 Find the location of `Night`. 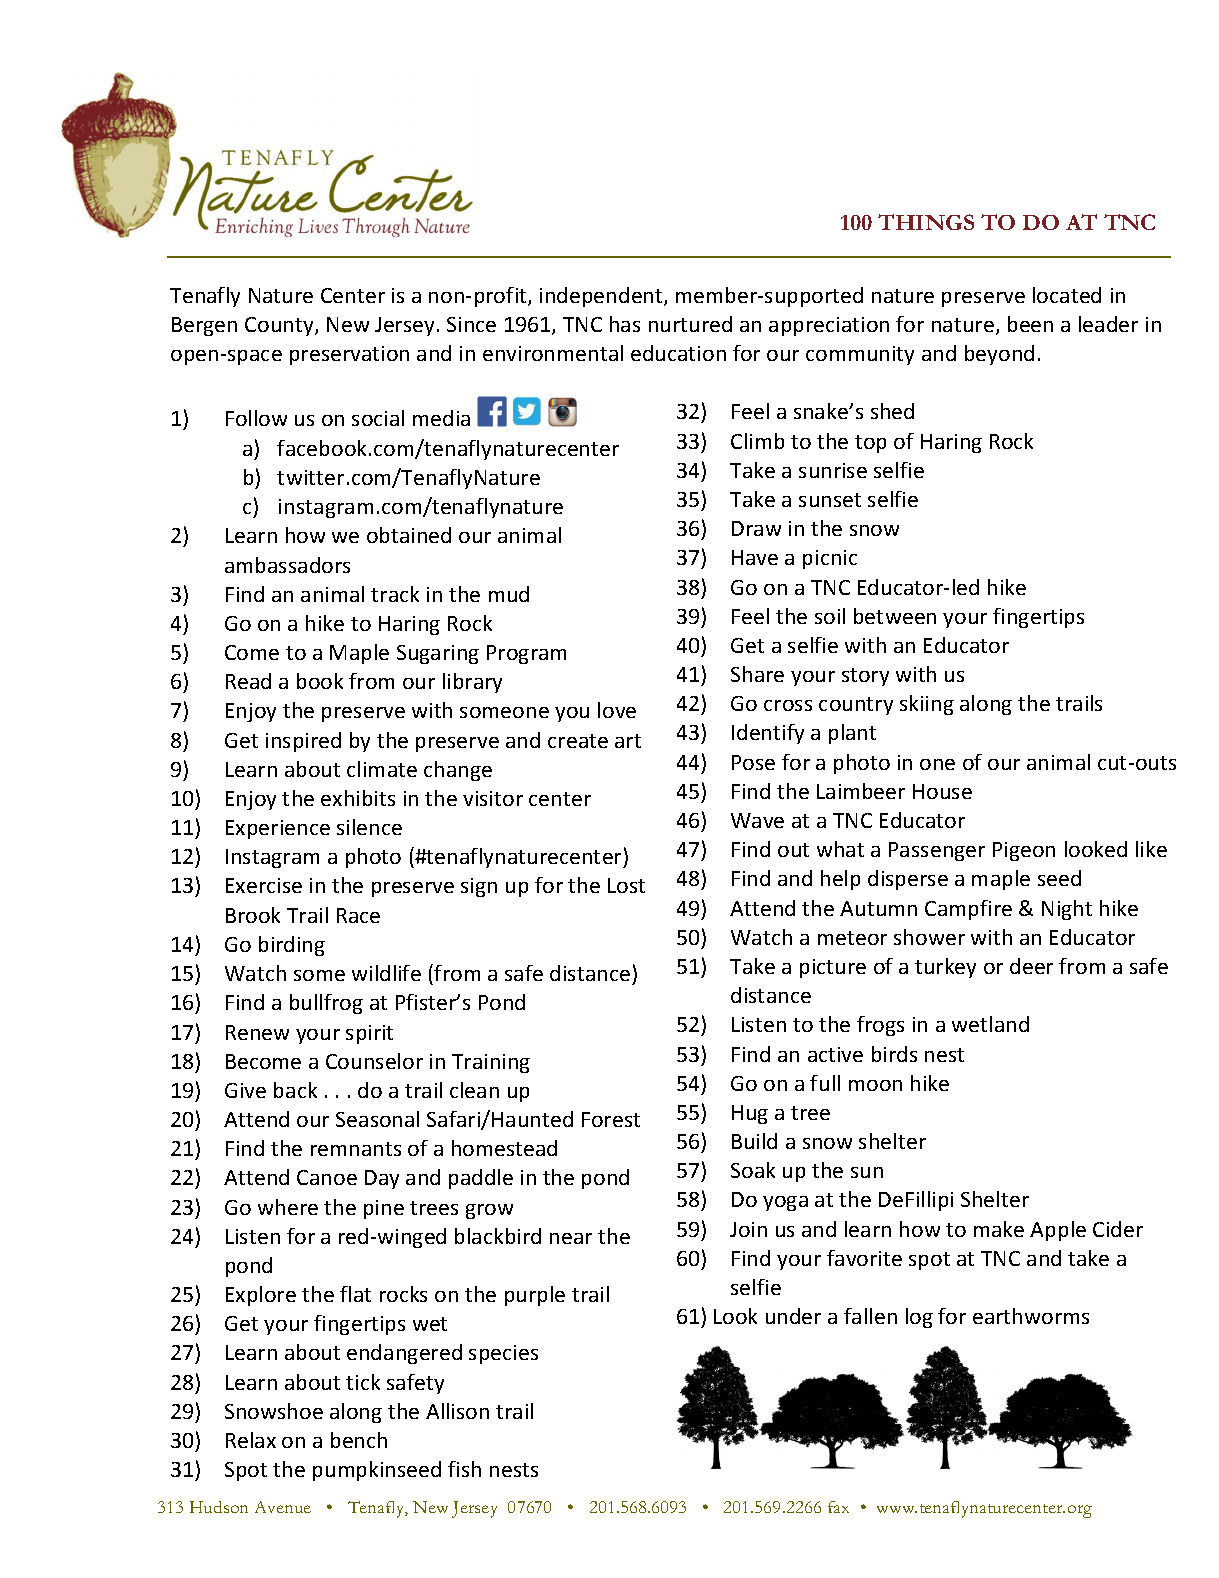

Night is located at coordinates (1067, 910).
